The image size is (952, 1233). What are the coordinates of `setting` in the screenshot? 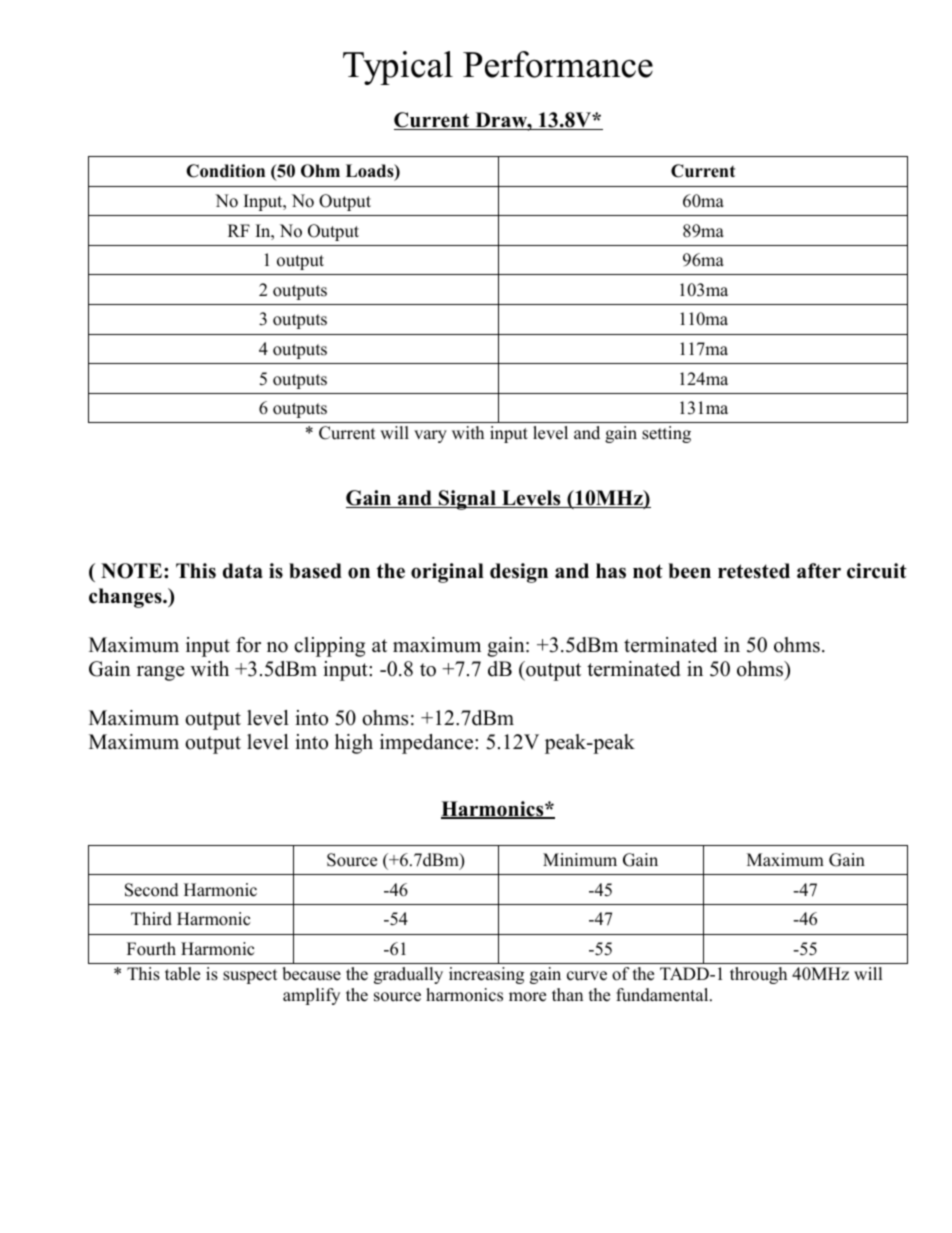 It's located at (666, 434).
